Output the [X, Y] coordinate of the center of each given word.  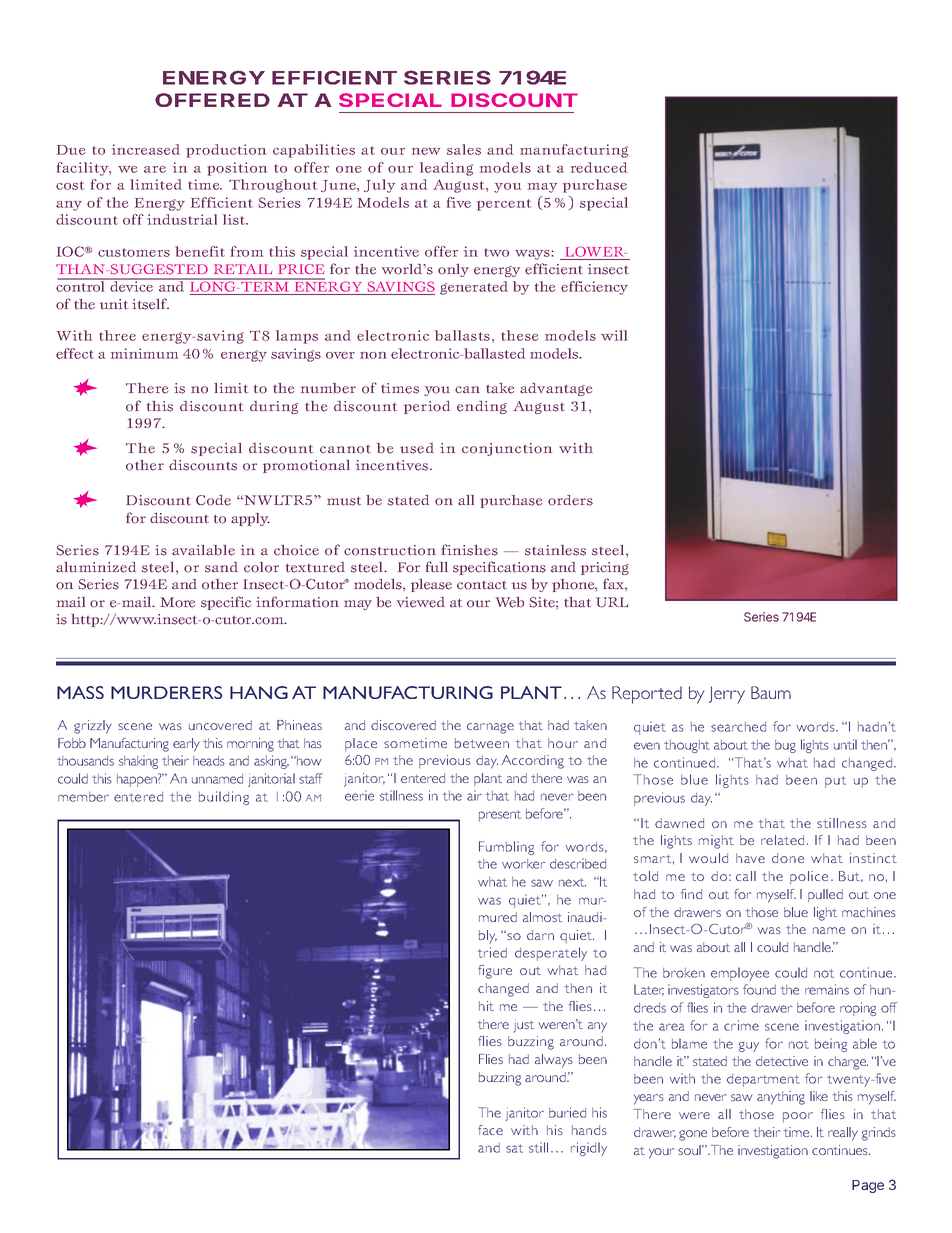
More [178, 602]
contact [482, 585]
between [482, 743]
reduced [599, 167]
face [490, 1130]
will [614, 335]
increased [146, 149]
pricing [605, 568]
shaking [138, 762]
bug [785, 746]
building [224, 798]
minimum [144, 353]
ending [482, 407]
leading [446, 169]
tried [492, 952]
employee [740, 974]
